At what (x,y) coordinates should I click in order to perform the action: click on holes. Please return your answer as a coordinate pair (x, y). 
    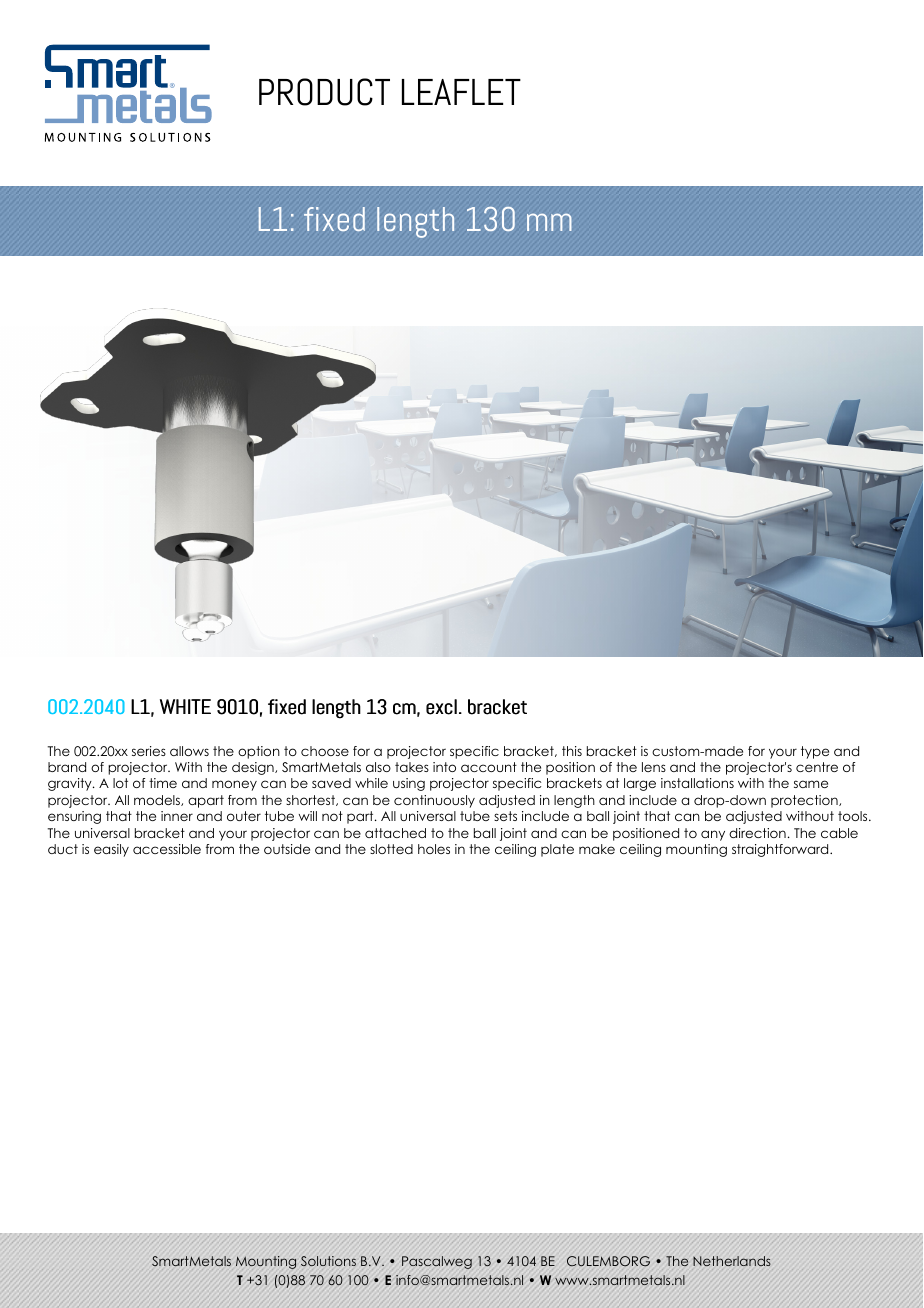
    Looking at the image, I should click on (434, 849).
